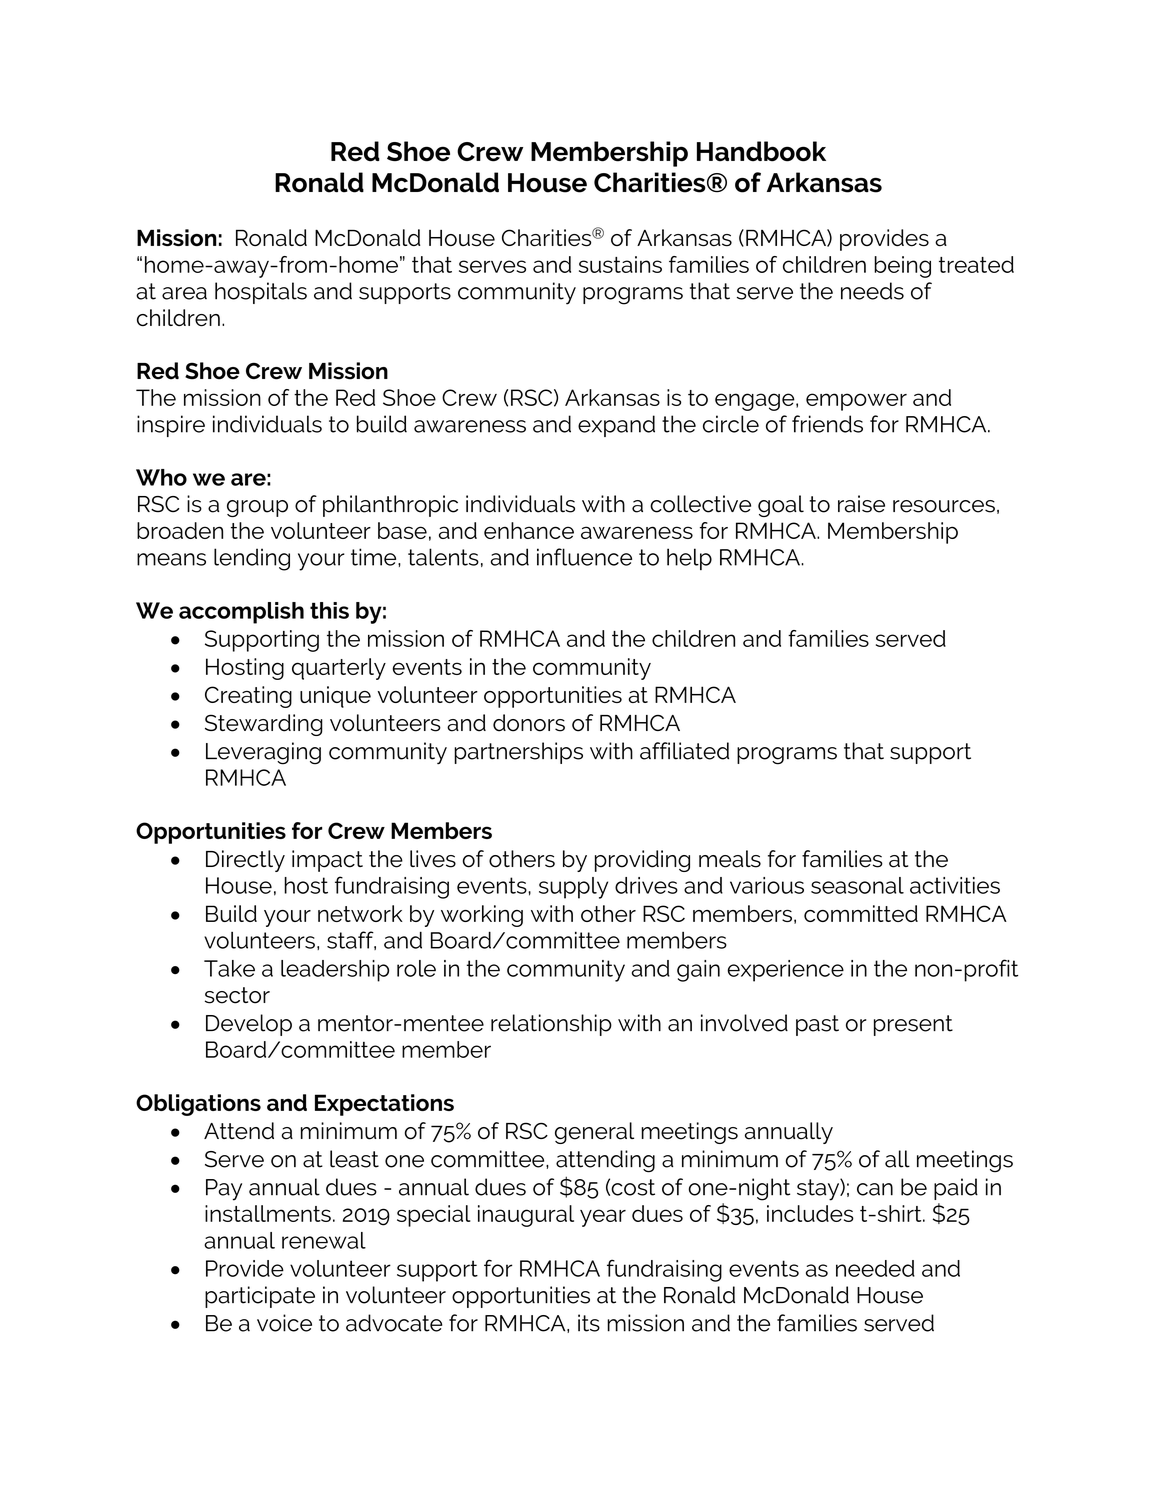 Image resolution: width=1156 pixels, height=1496 pixels. What do you see at coordinates (260, 1297) in the document?
I see `participate` at bounding box center [260, 1297].
